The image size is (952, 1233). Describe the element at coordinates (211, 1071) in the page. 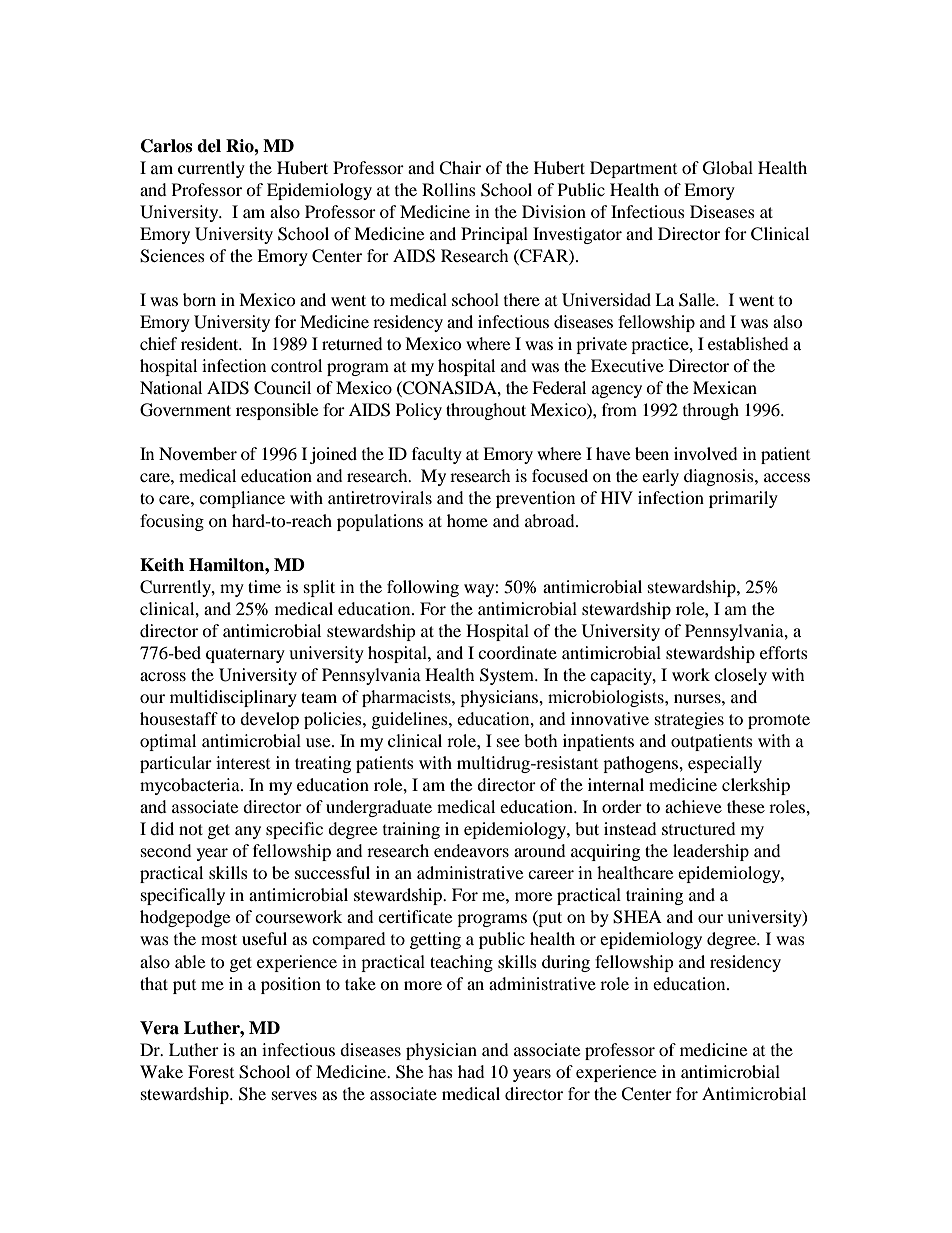

I see `Forest` at that location.
